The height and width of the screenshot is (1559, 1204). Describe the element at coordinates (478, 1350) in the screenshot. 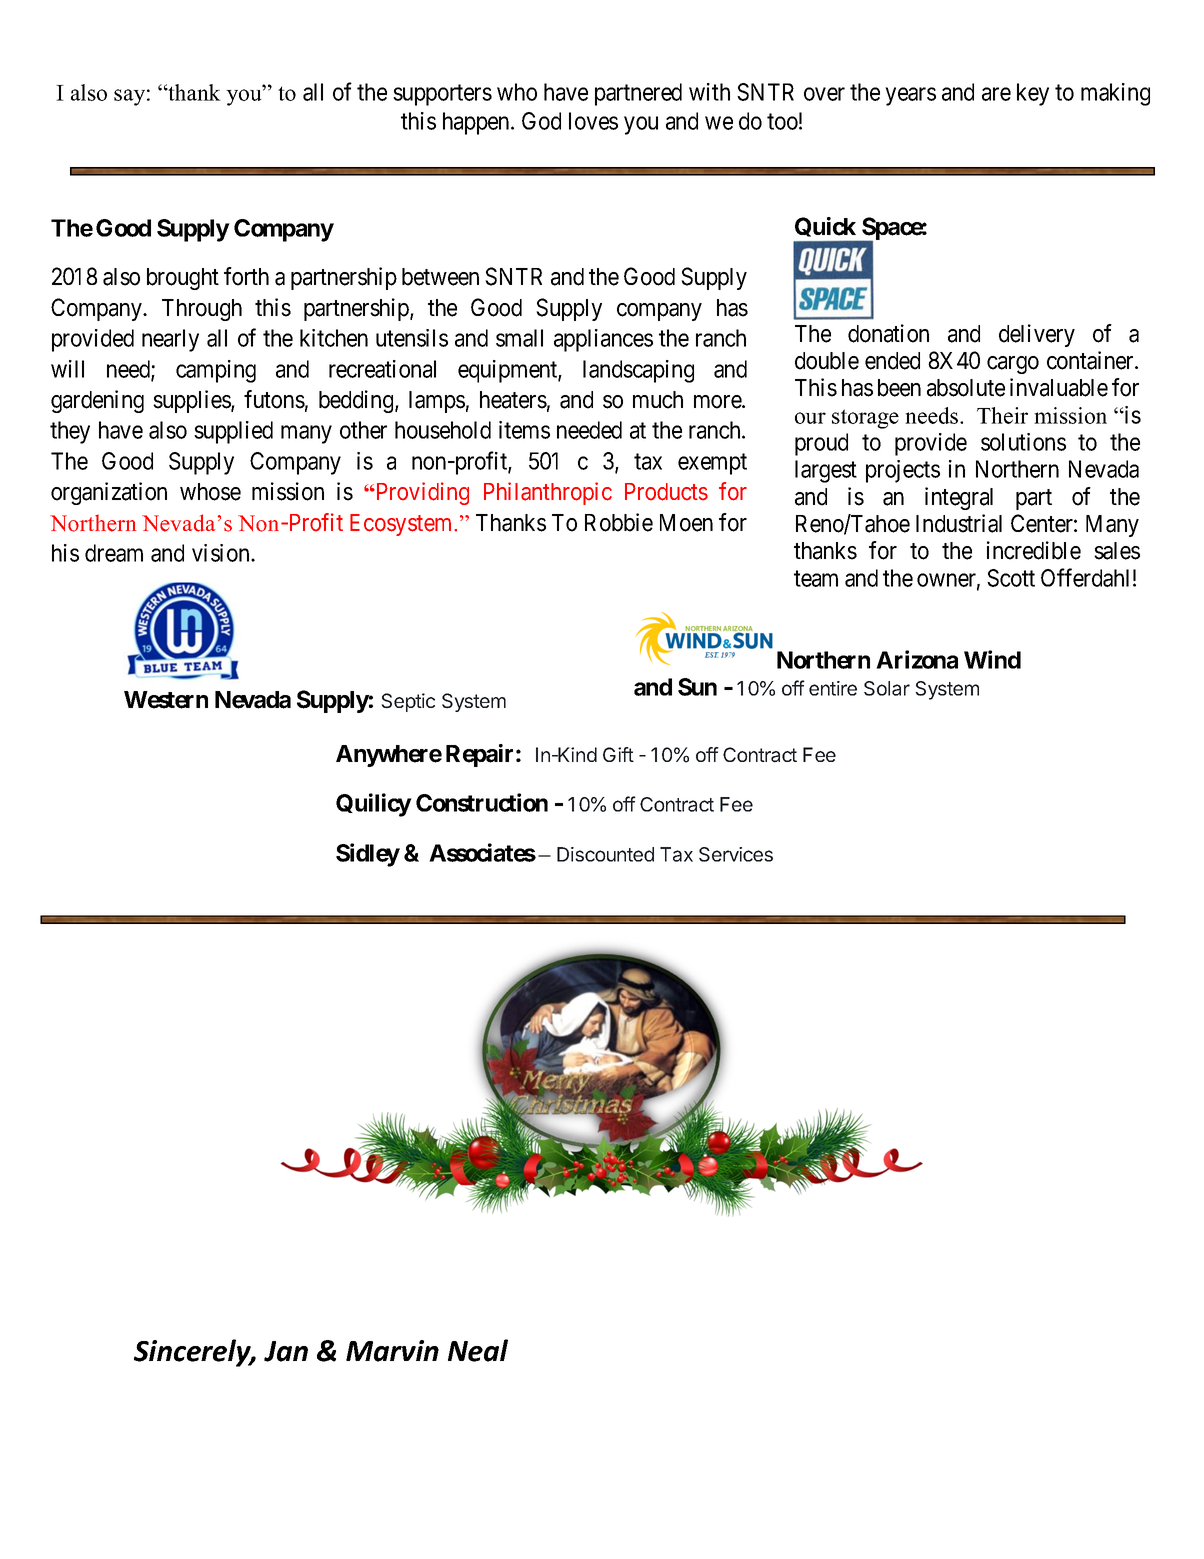

I see `Neal` at that location.
